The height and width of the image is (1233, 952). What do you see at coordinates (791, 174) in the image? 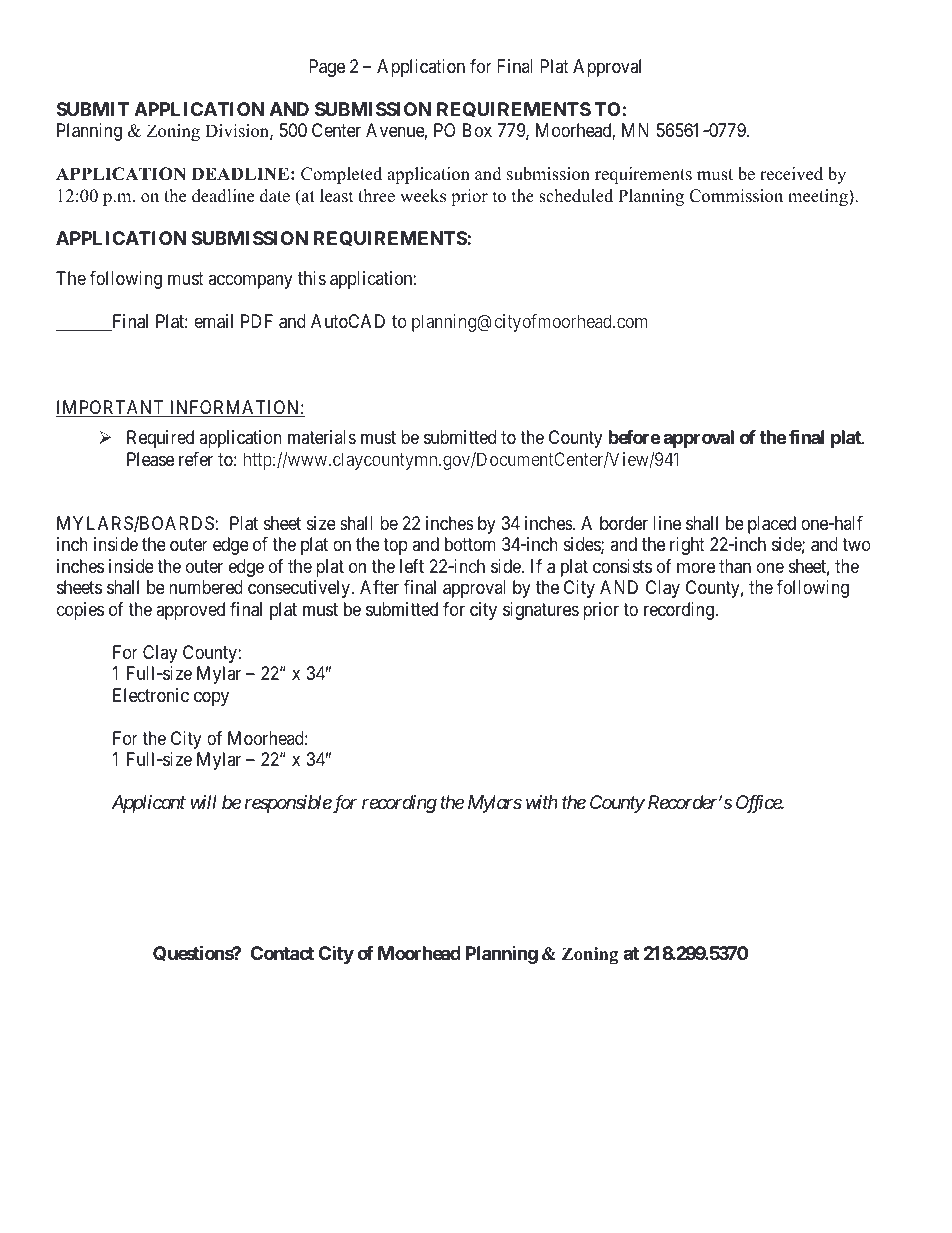
I see `received` at bounding box center [791, 174].
